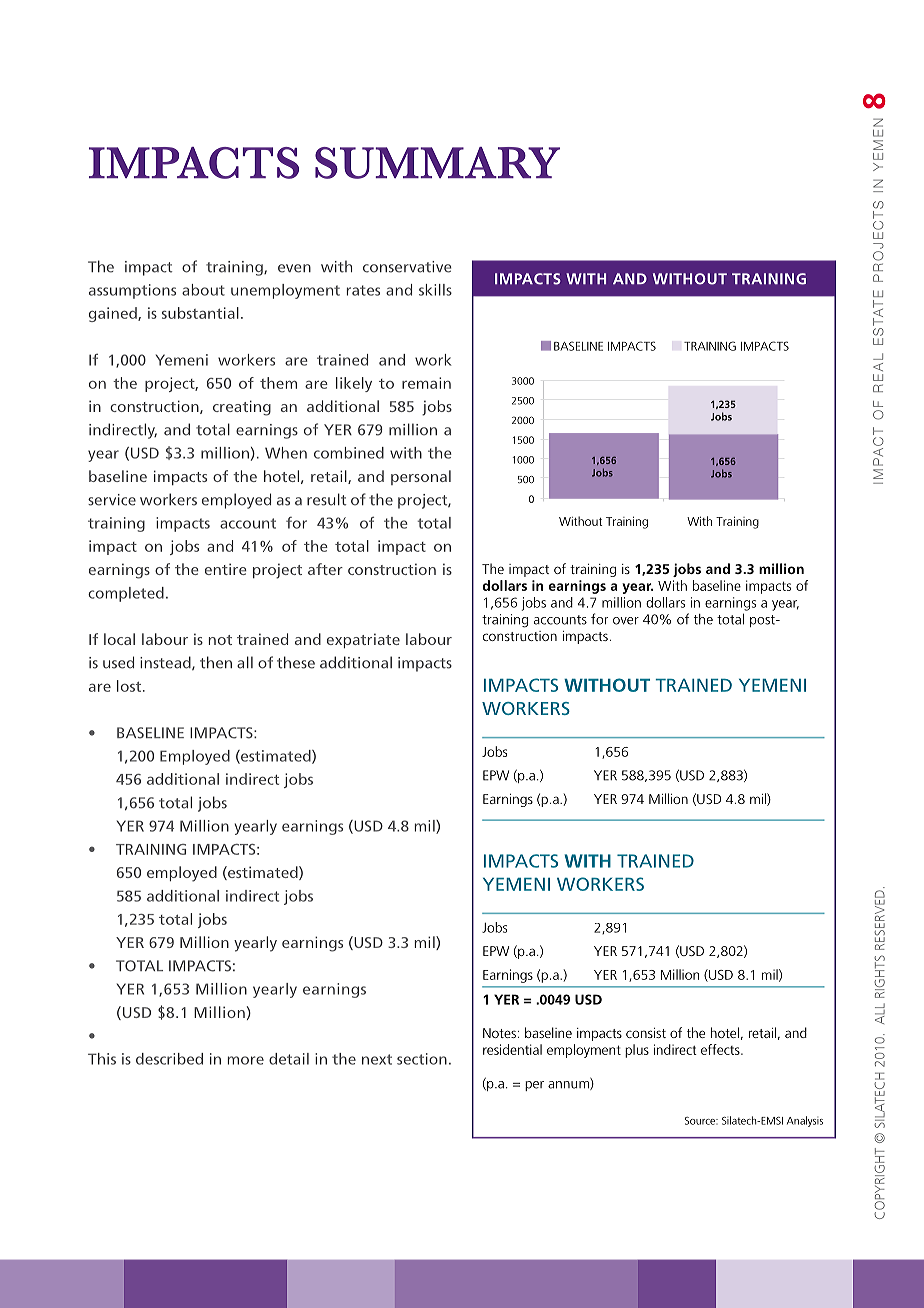 The height and width of the screenshot is (1308, 924). I want to click on remain, so click(426, 383).
